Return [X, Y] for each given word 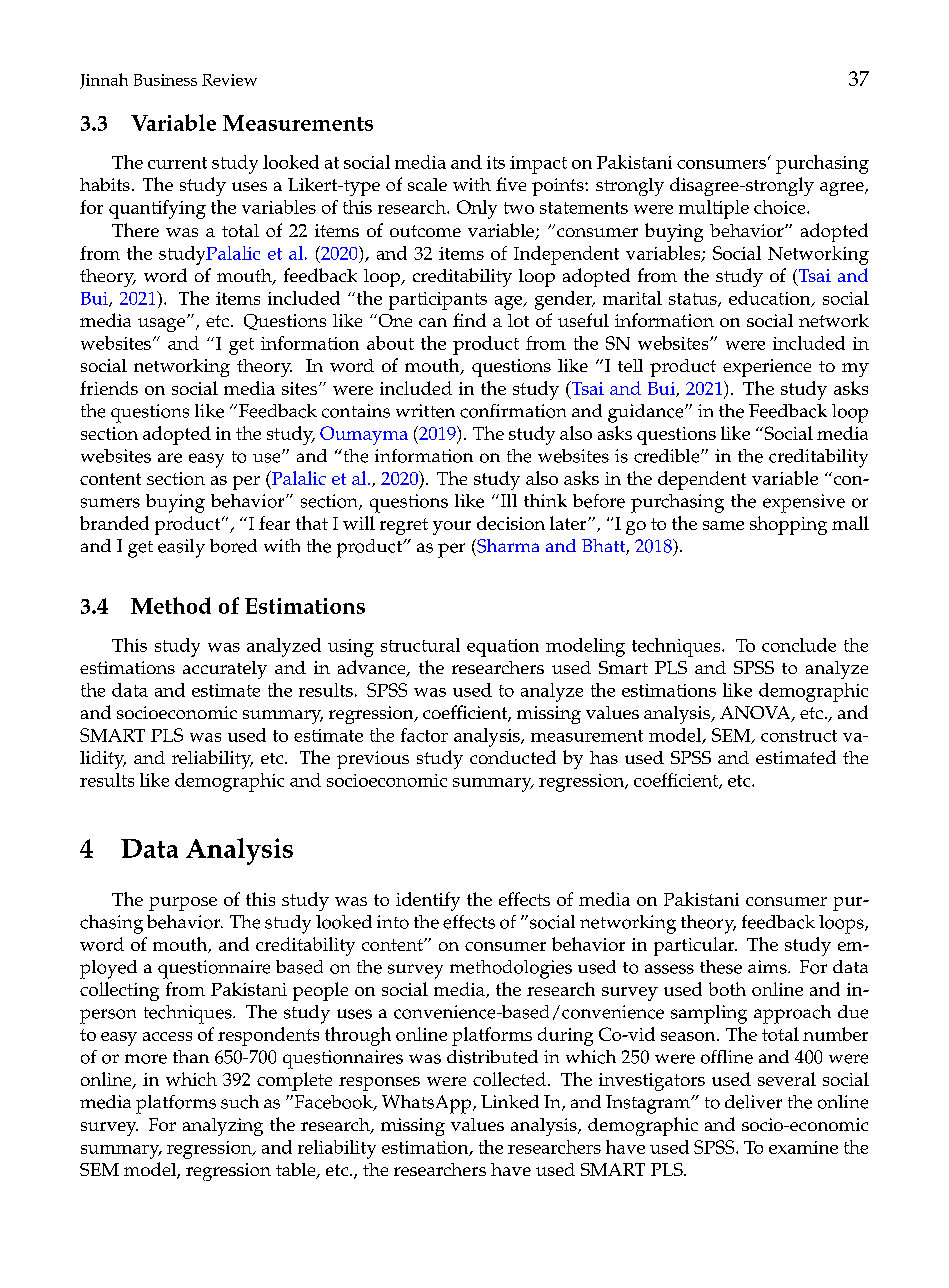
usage [163, 324]
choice [781, 207]
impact [538, 165]
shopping [788, 525]
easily [181, 548]
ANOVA [756, 714]
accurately [225, 670]
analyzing [223, 1127]
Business [165, 80]
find [469, 320]
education [771, 299]
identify [428, 901]
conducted [513, 757]
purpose [183, 904]
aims [768, 967]
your [452, 528]
